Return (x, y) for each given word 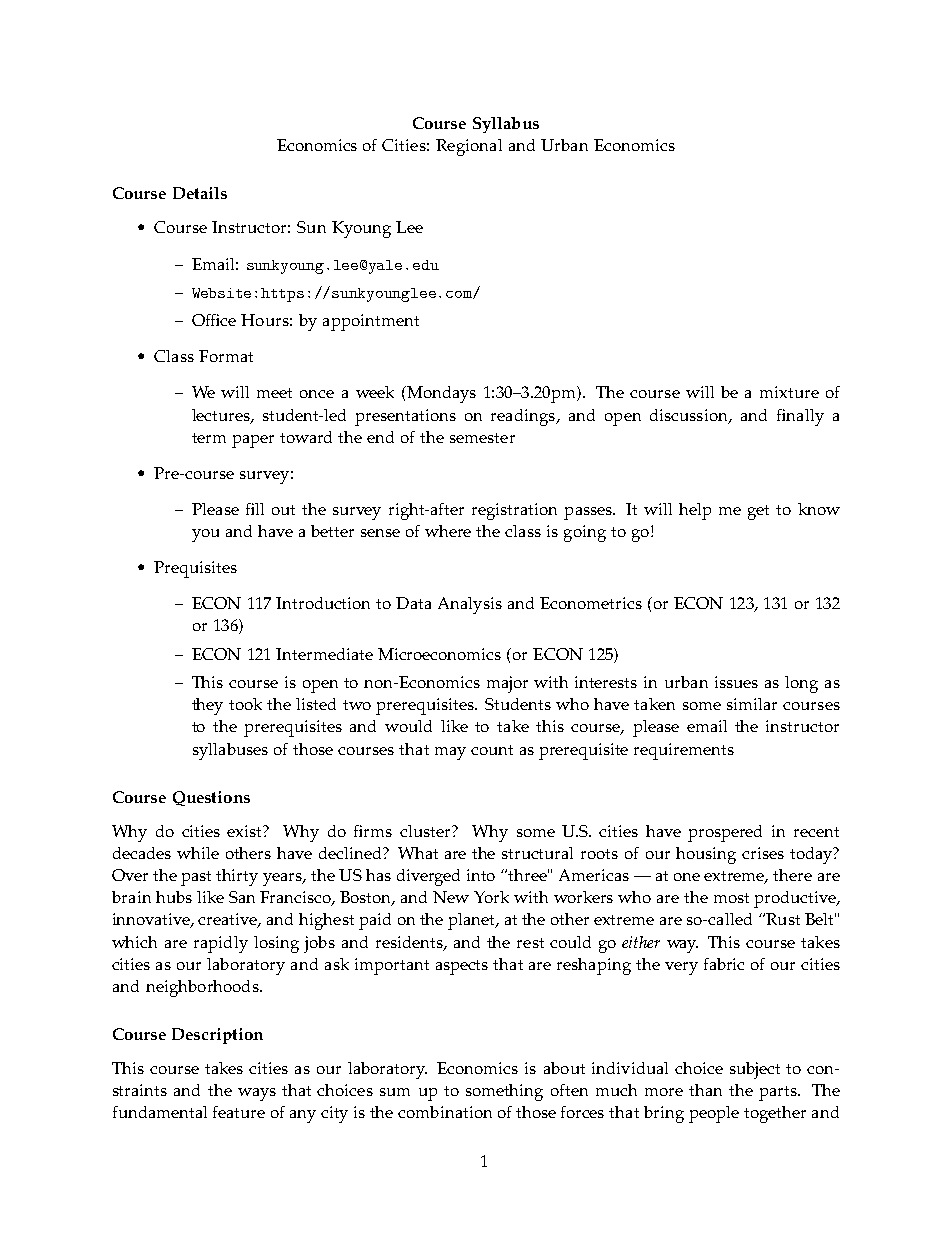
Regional (469, 147)
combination (445, 1112)
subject (755, 1070)
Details (200, 193)
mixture (789, 392)
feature (239, 1112)
